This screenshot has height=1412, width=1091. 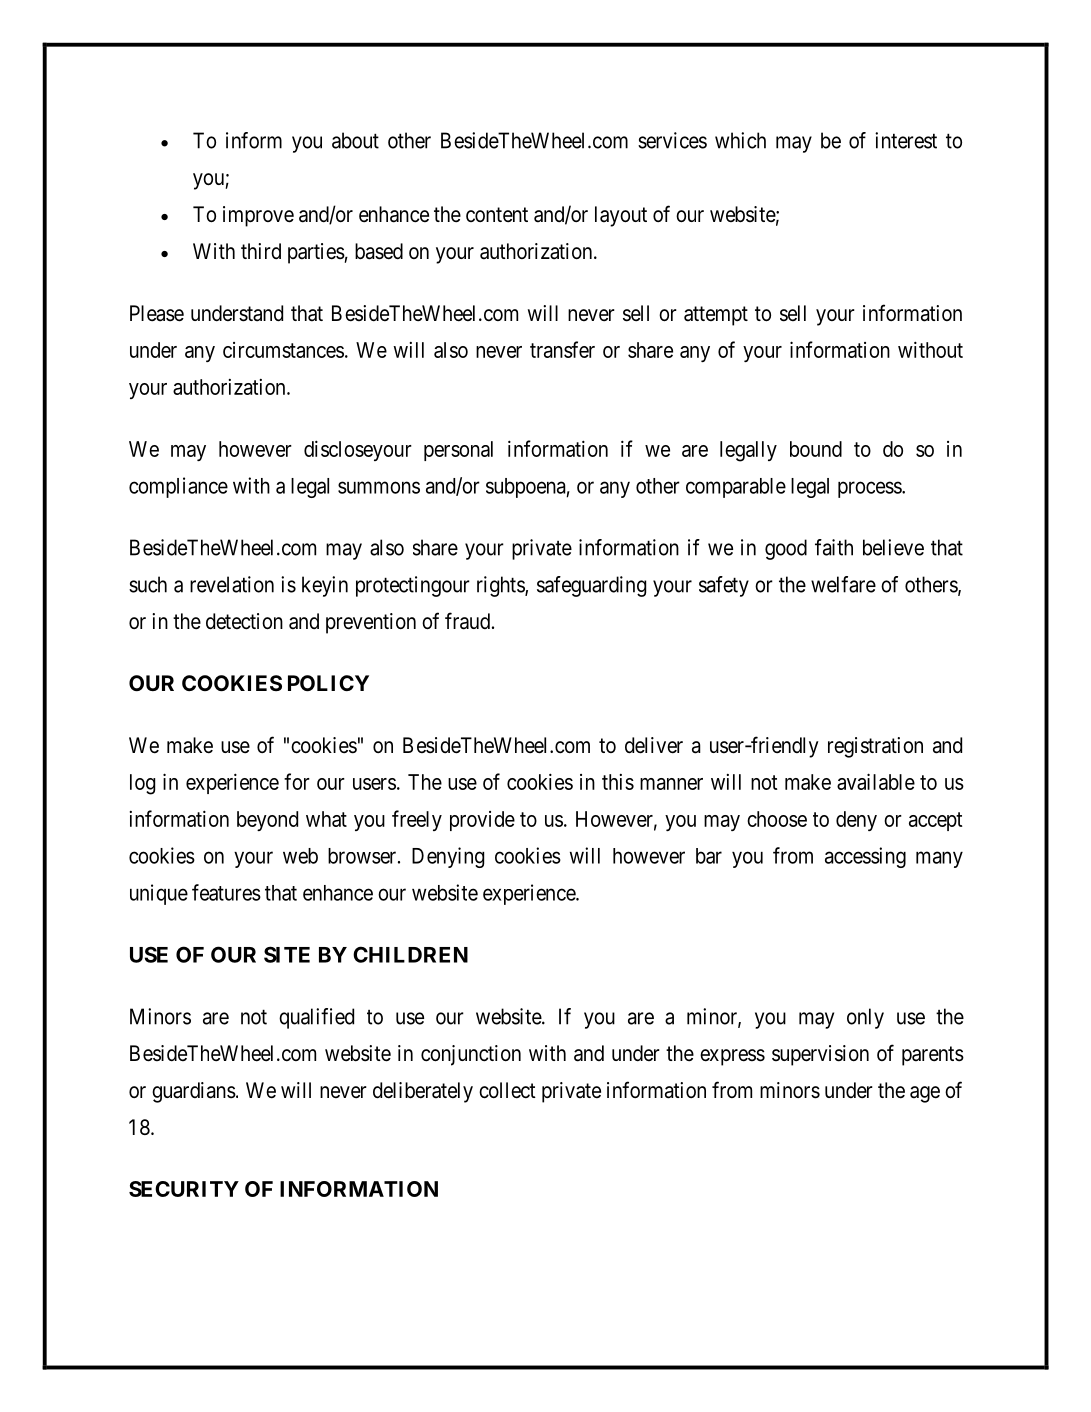 I want to click on content, so click(x=497, y=214).
